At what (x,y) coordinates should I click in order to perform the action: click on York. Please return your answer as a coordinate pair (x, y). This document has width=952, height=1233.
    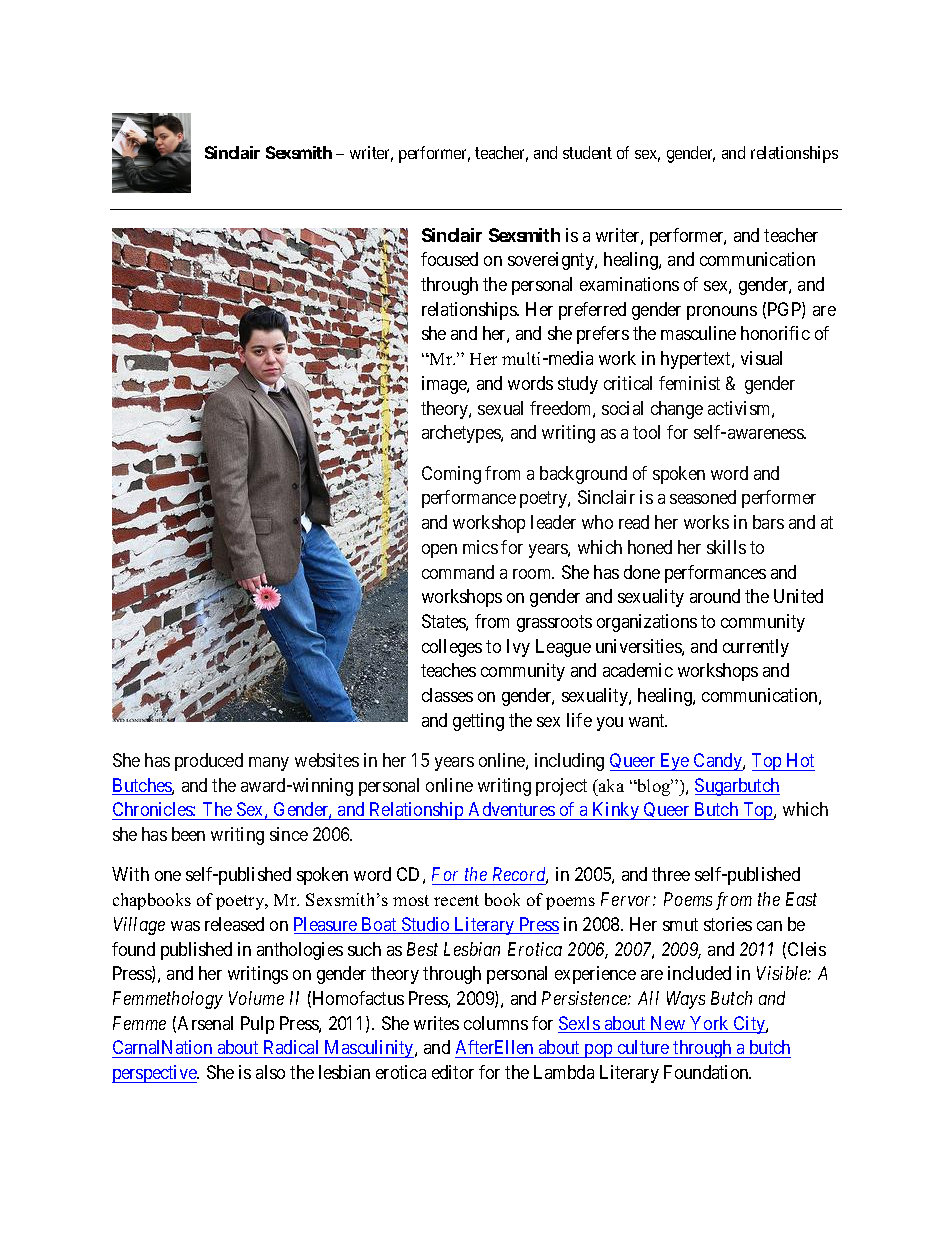
    Looking at the image, I should click on (710, 1024).
